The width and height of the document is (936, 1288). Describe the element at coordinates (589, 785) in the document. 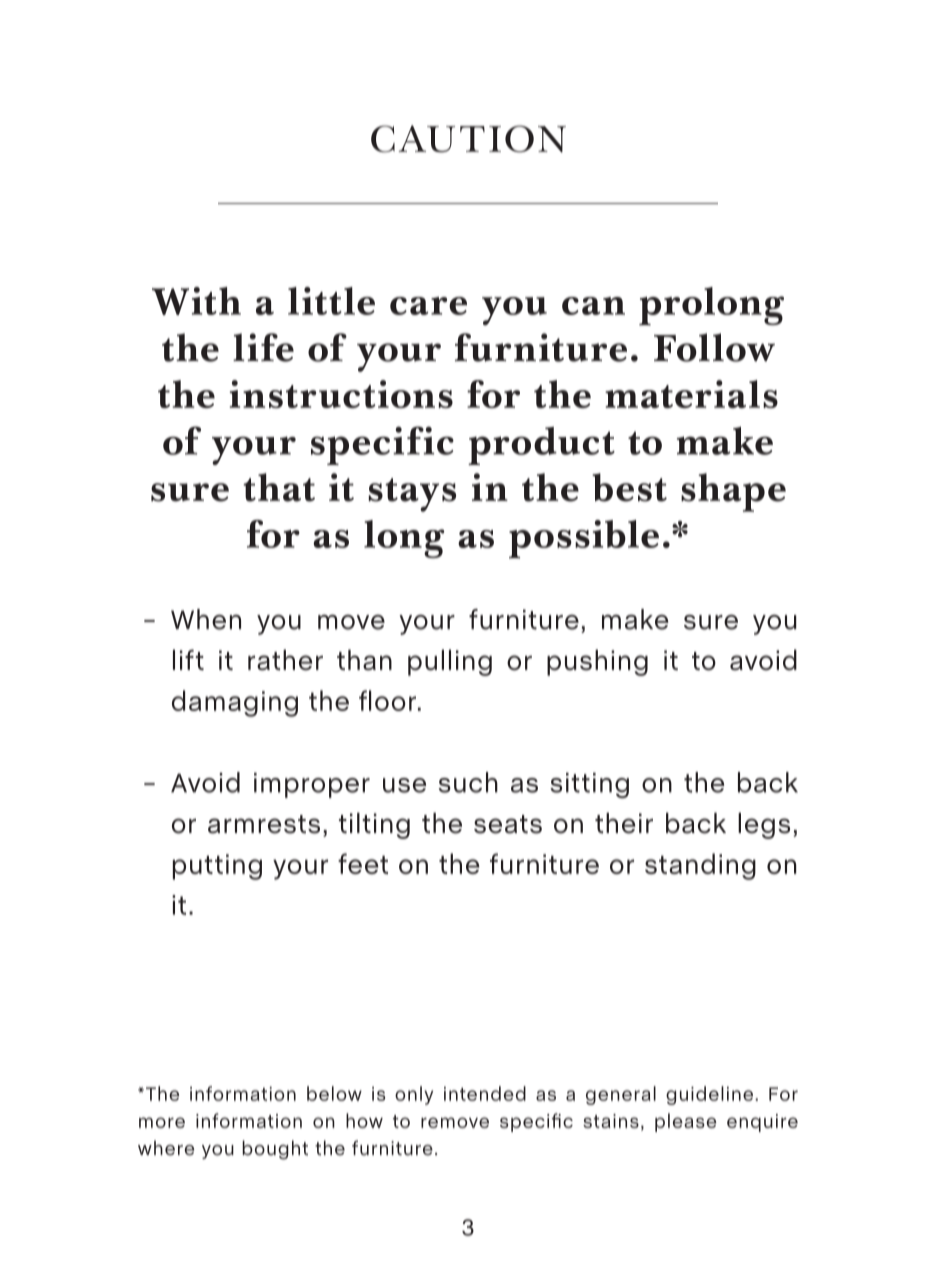

I see `sitting` at that location.
